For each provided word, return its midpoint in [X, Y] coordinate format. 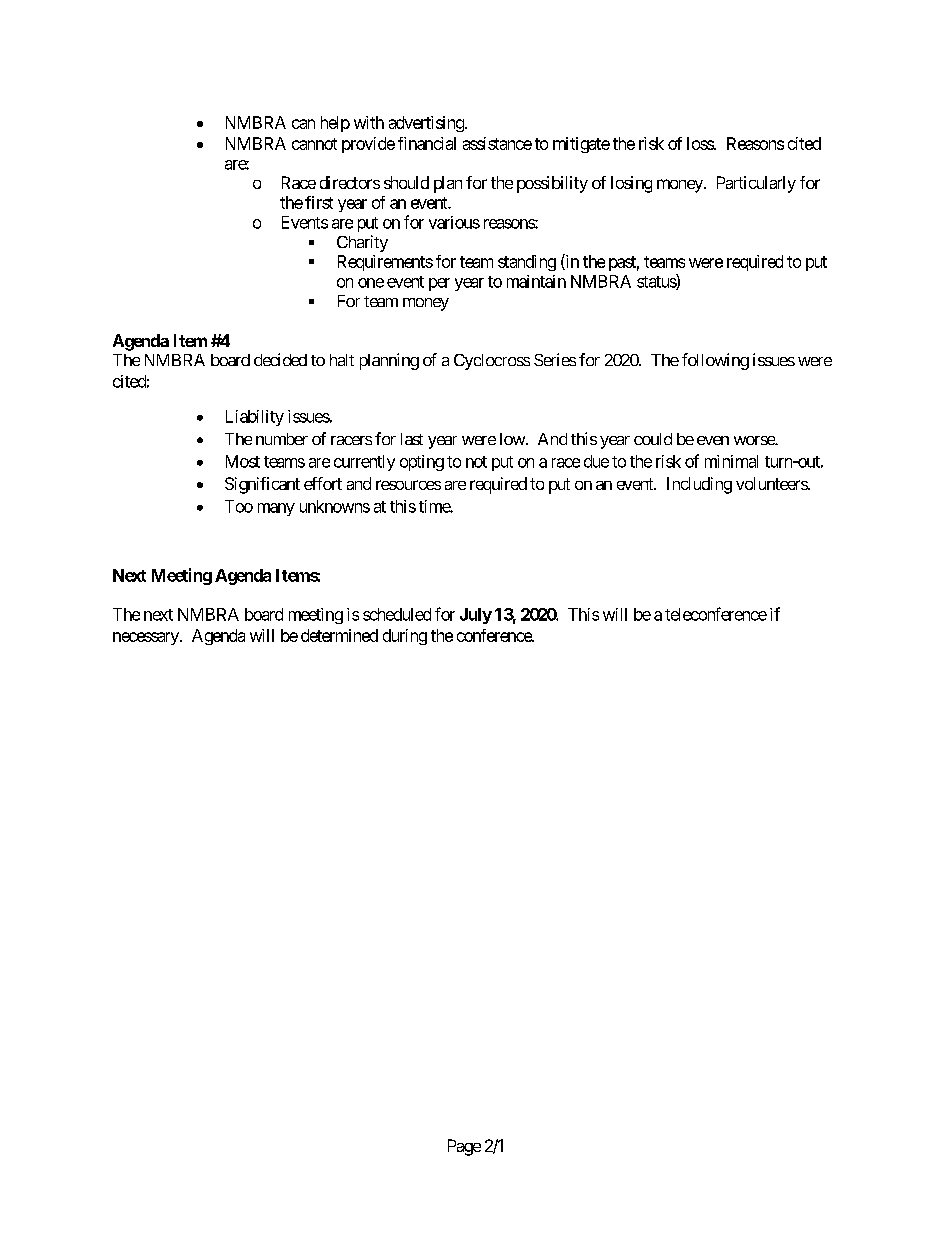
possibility [552, 184]
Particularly [756, 184]
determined [339, 635]
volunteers [772, 483]
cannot [314, 144]
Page [464, 1147]
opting [422, 463]
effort [323, 483]
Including [699, 485]
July [476, 616]
